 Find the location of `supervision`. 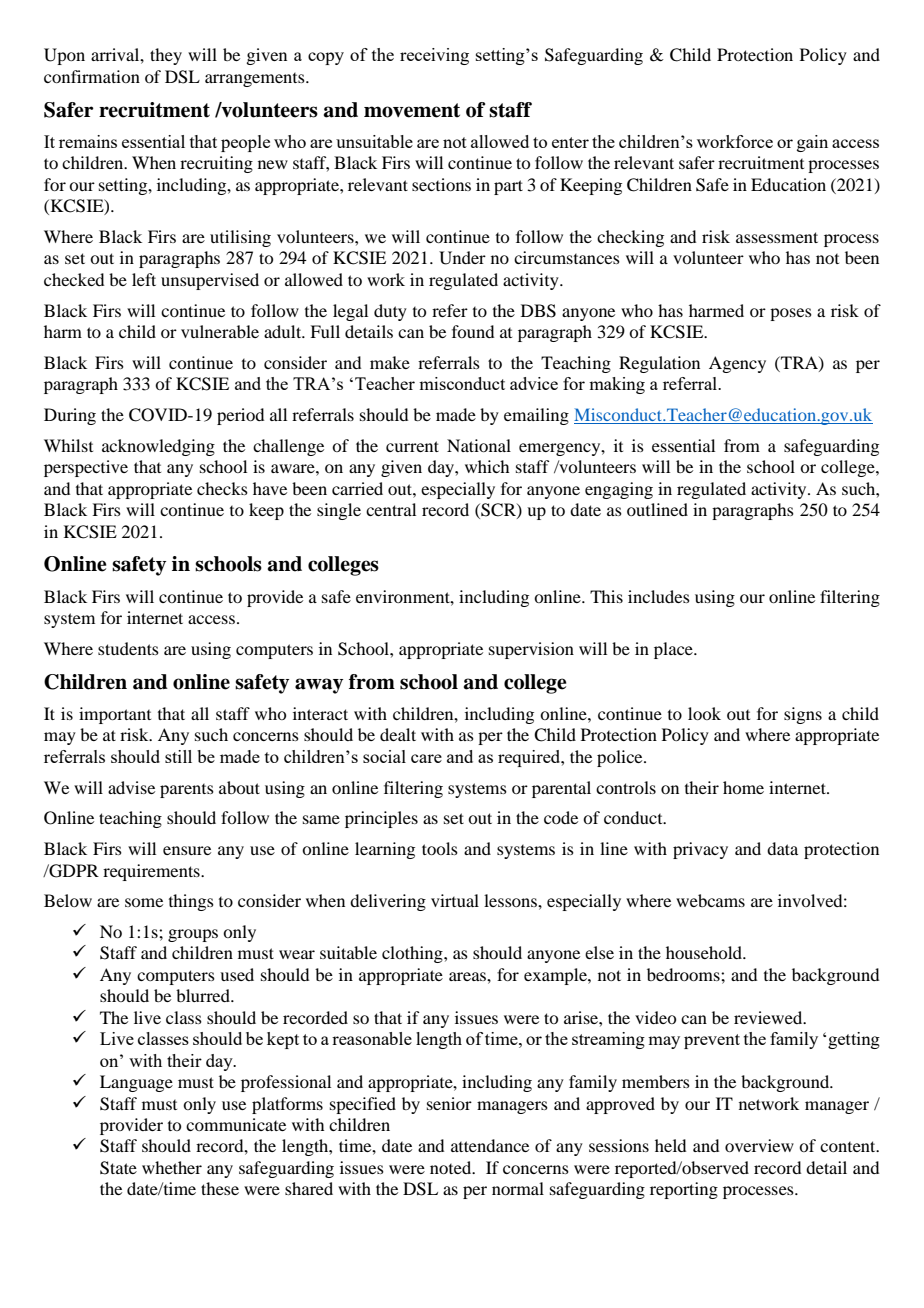

supervision is located at coordinates (531, 650).
